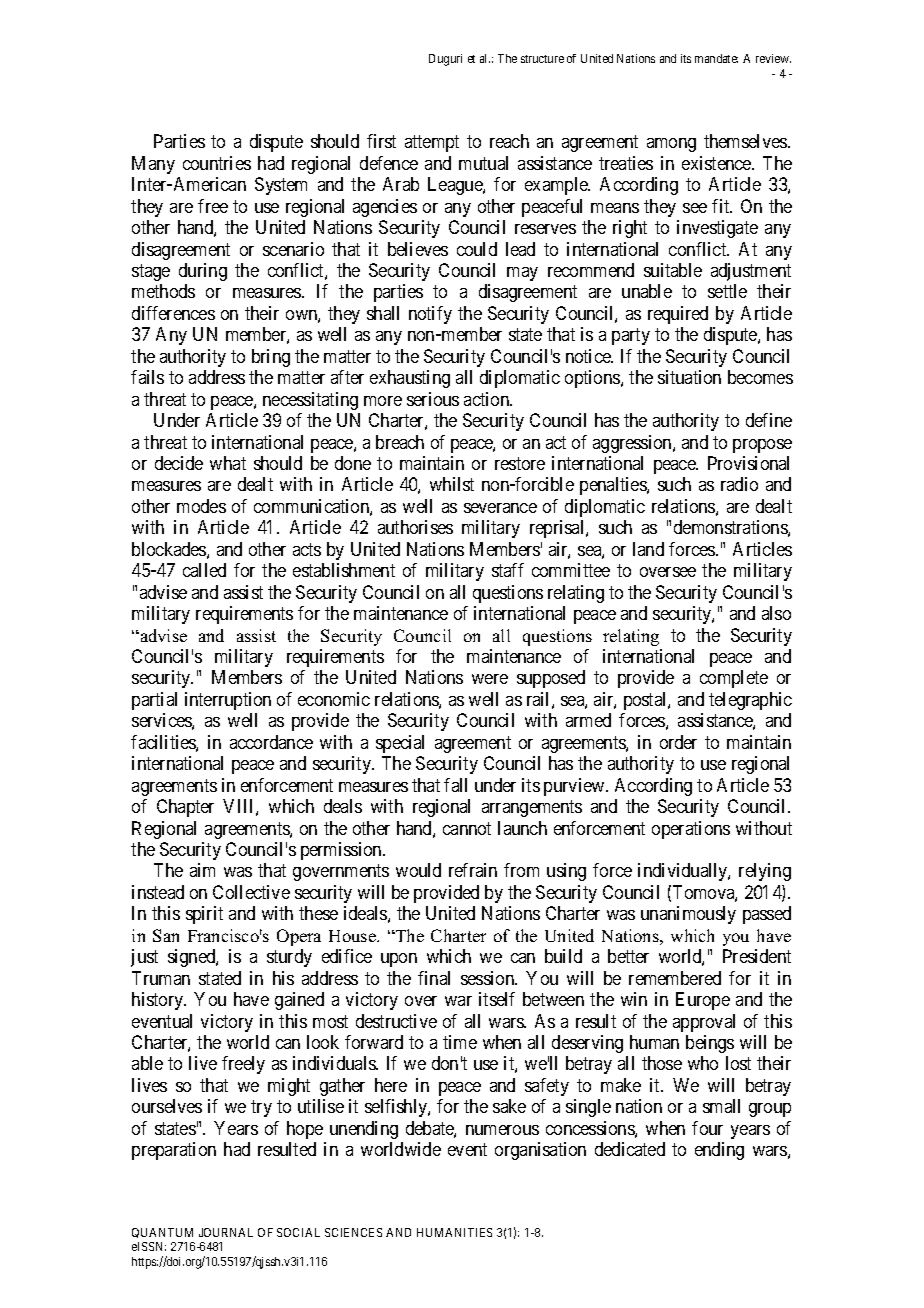  What do you see at coordinates (185, 808) in the screenshot?
I see `Chapter` at bounding box center [185, 808].
